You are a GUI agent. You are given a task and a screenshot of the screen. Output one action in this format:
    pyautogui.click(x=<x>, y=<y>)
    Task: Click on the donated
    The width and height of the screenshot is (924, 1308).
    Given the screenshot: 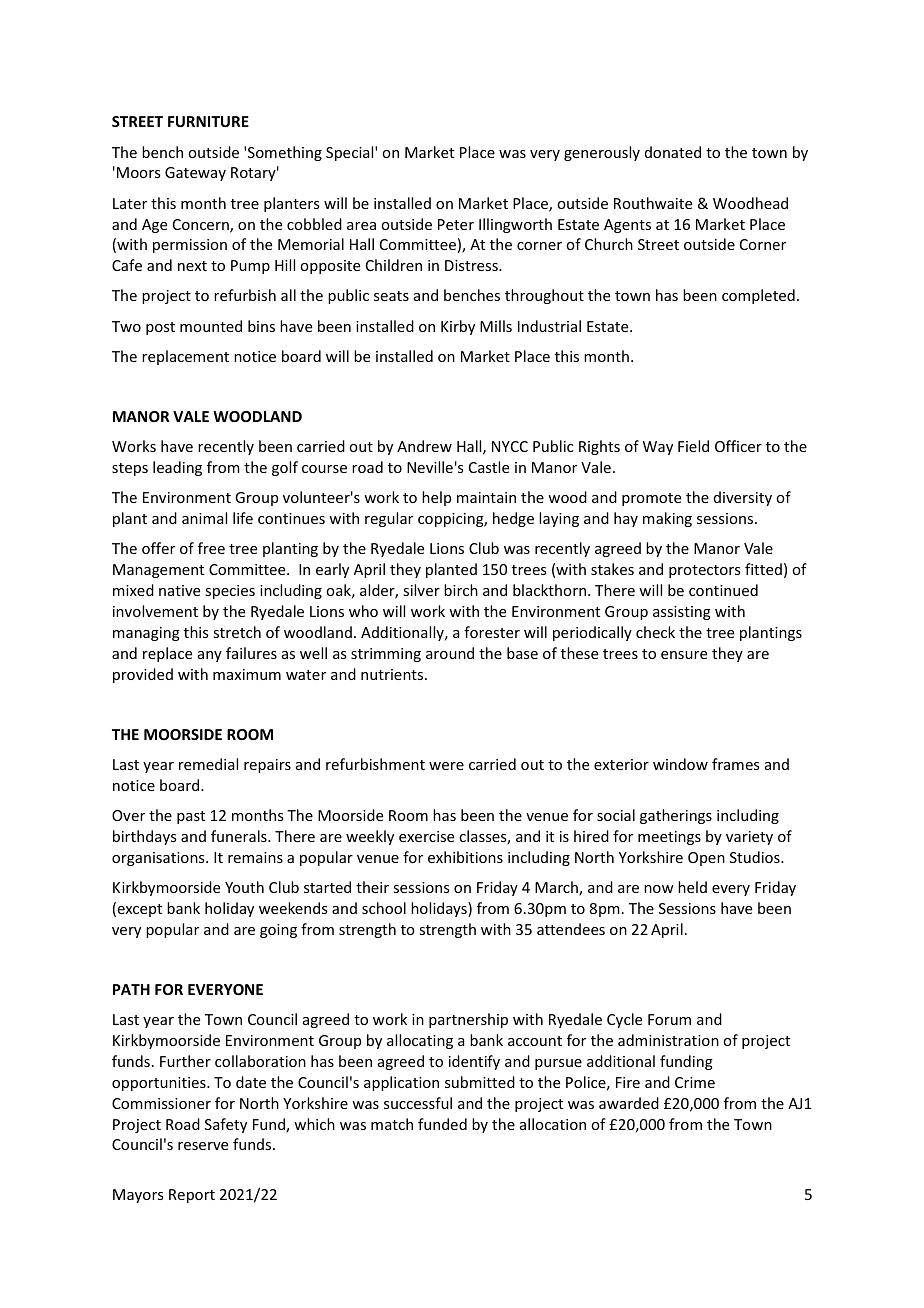 What is the action you would take?
    pyautogui.click(x=673, y=152)
